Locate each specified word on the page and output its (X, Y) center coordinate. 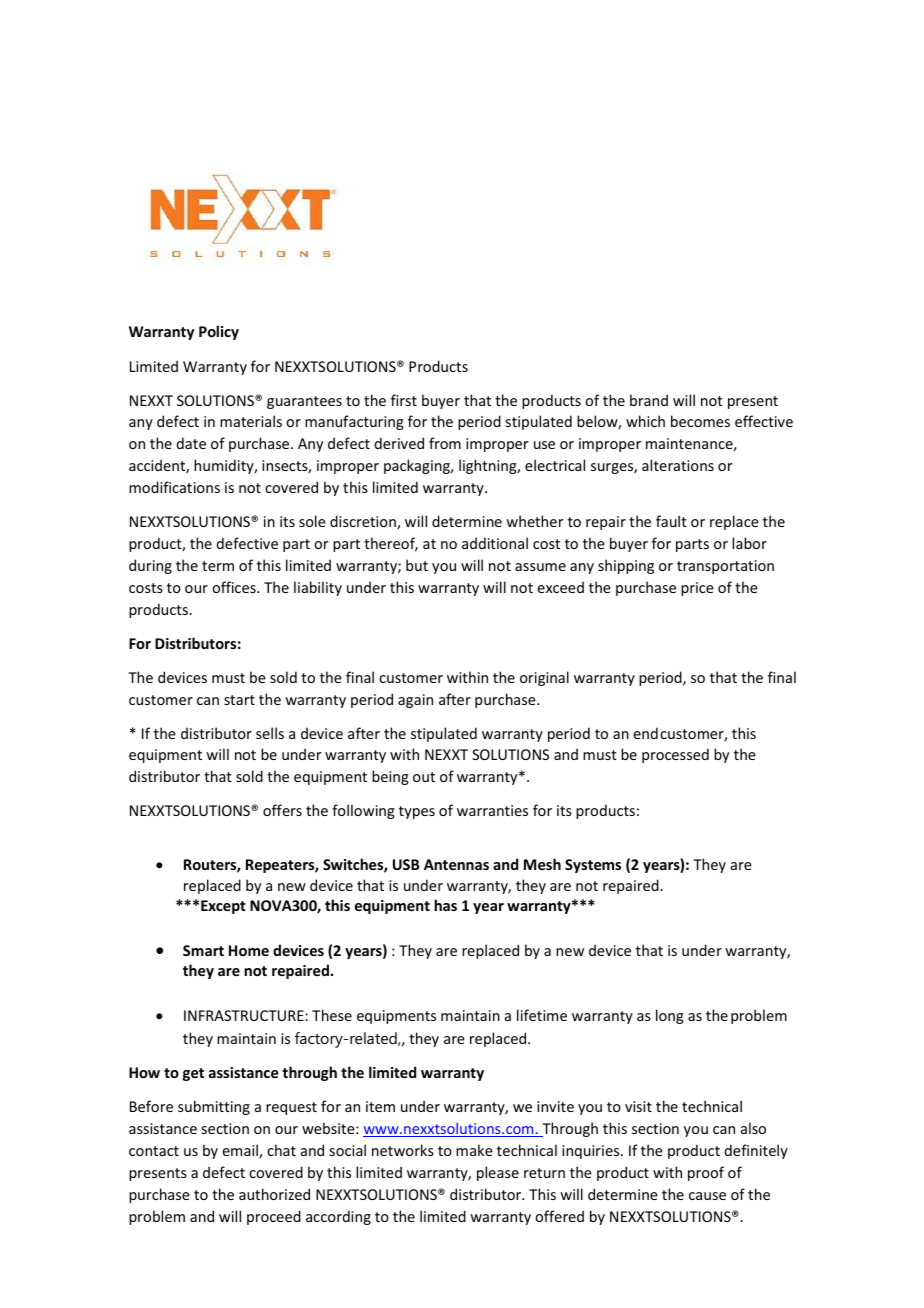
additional (495, 543)
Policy (219, 332)
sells (270, 733)
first (404, 400)
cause (707, 1196)
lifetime (542, 1015)
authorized (274, 1194)
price (697, 589)
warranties (492, 810)
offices (235, 587)
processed (675, 755)
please (498, 1173)
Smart (203, 950)
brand (649, 400)
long (670, 1016)
